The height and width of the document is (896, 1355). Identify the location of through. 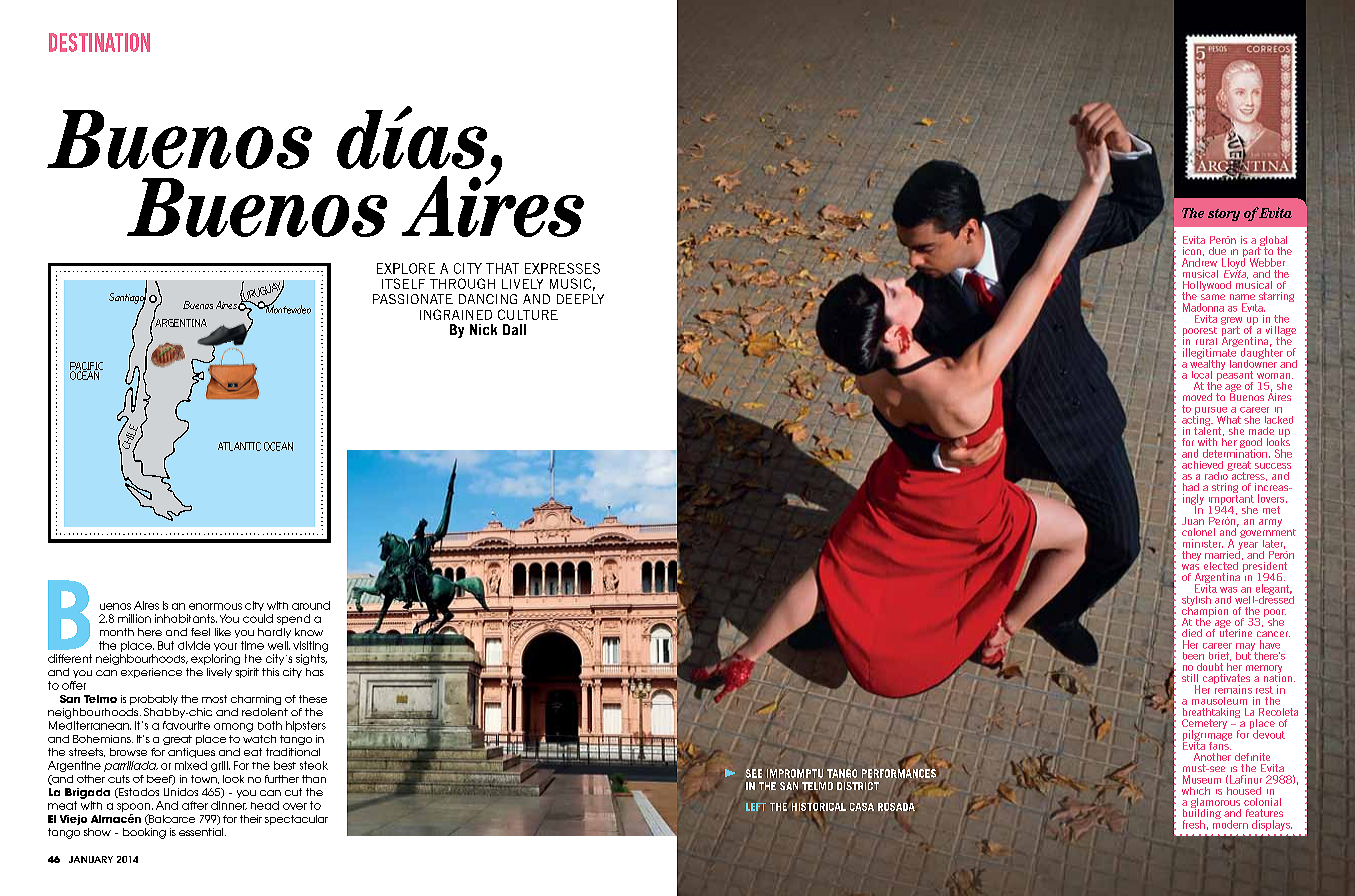
(462, 283).
